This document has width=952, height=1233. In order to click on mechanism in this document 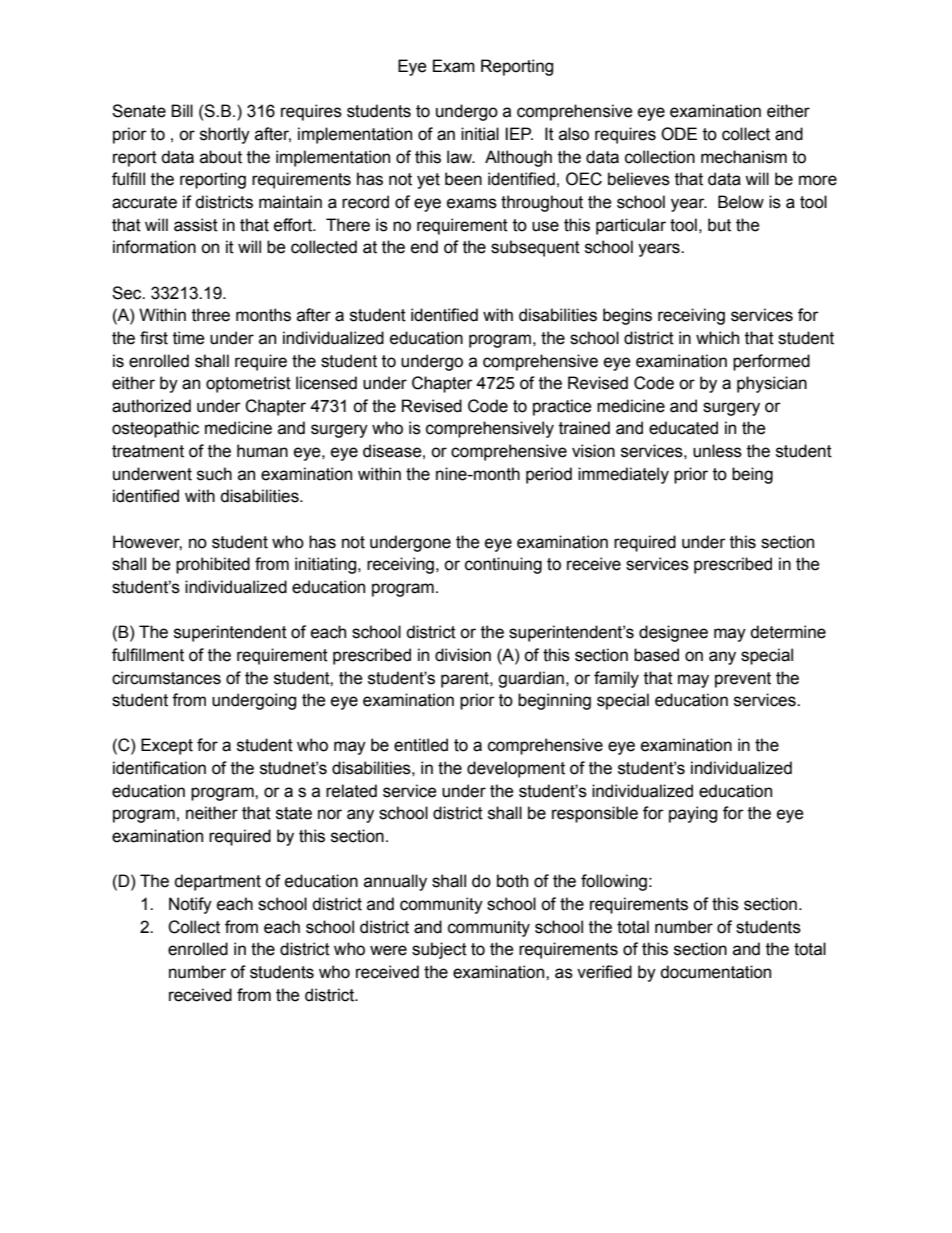, I will do `click(744, 157)`.
